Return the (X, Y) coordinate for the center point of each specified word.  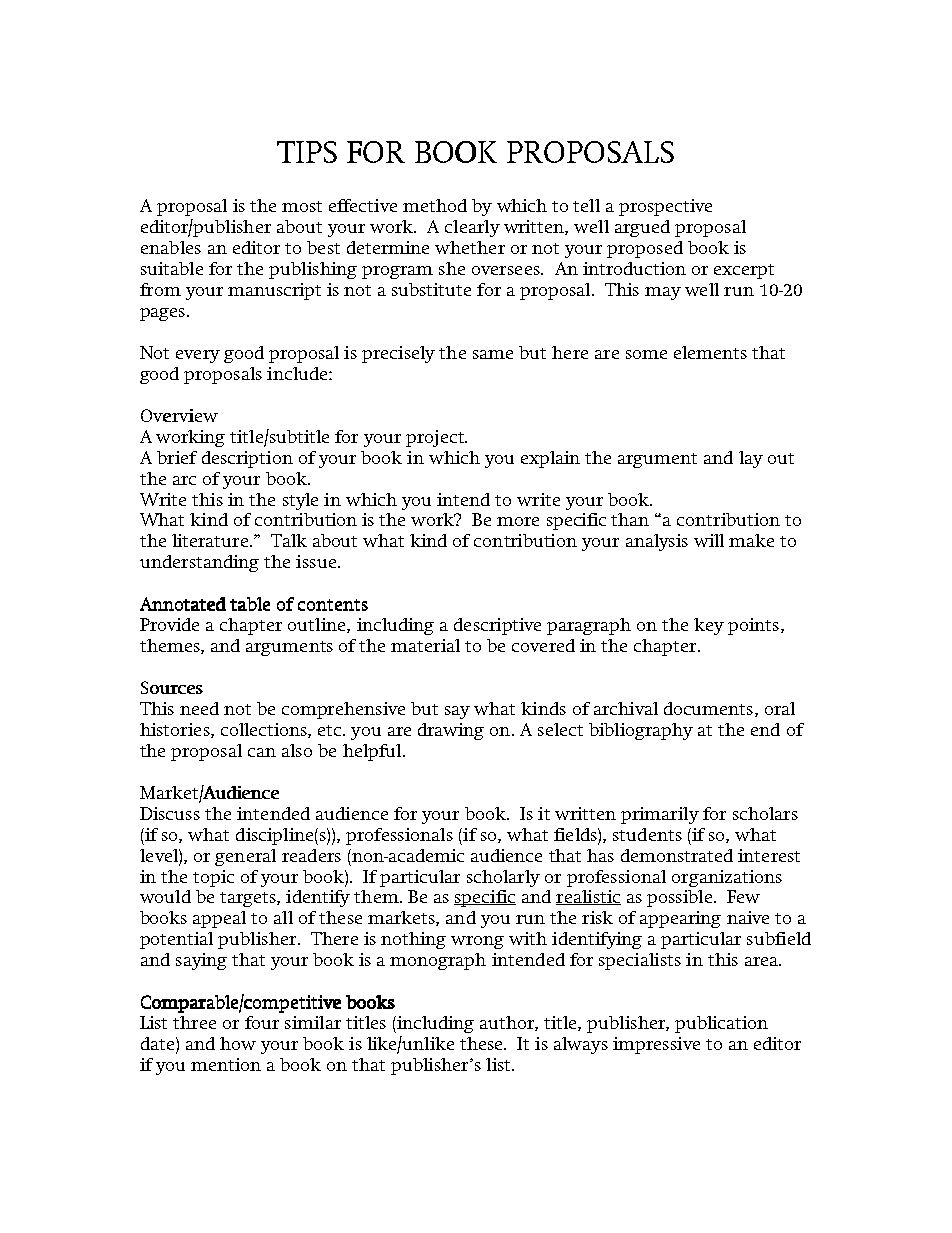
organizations (727, 878)
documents (710, 709)
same (493, 354)
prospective (665, 207)
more (518, 521)
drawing (451, 731)
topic (213, 878)
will (709, 540)
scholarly (503, 878)
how (238, 1043)
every (198, 356)
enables (171, 247)
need (199, 708)
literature (211, 540)
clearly (472, 228)
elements (710, 352)
